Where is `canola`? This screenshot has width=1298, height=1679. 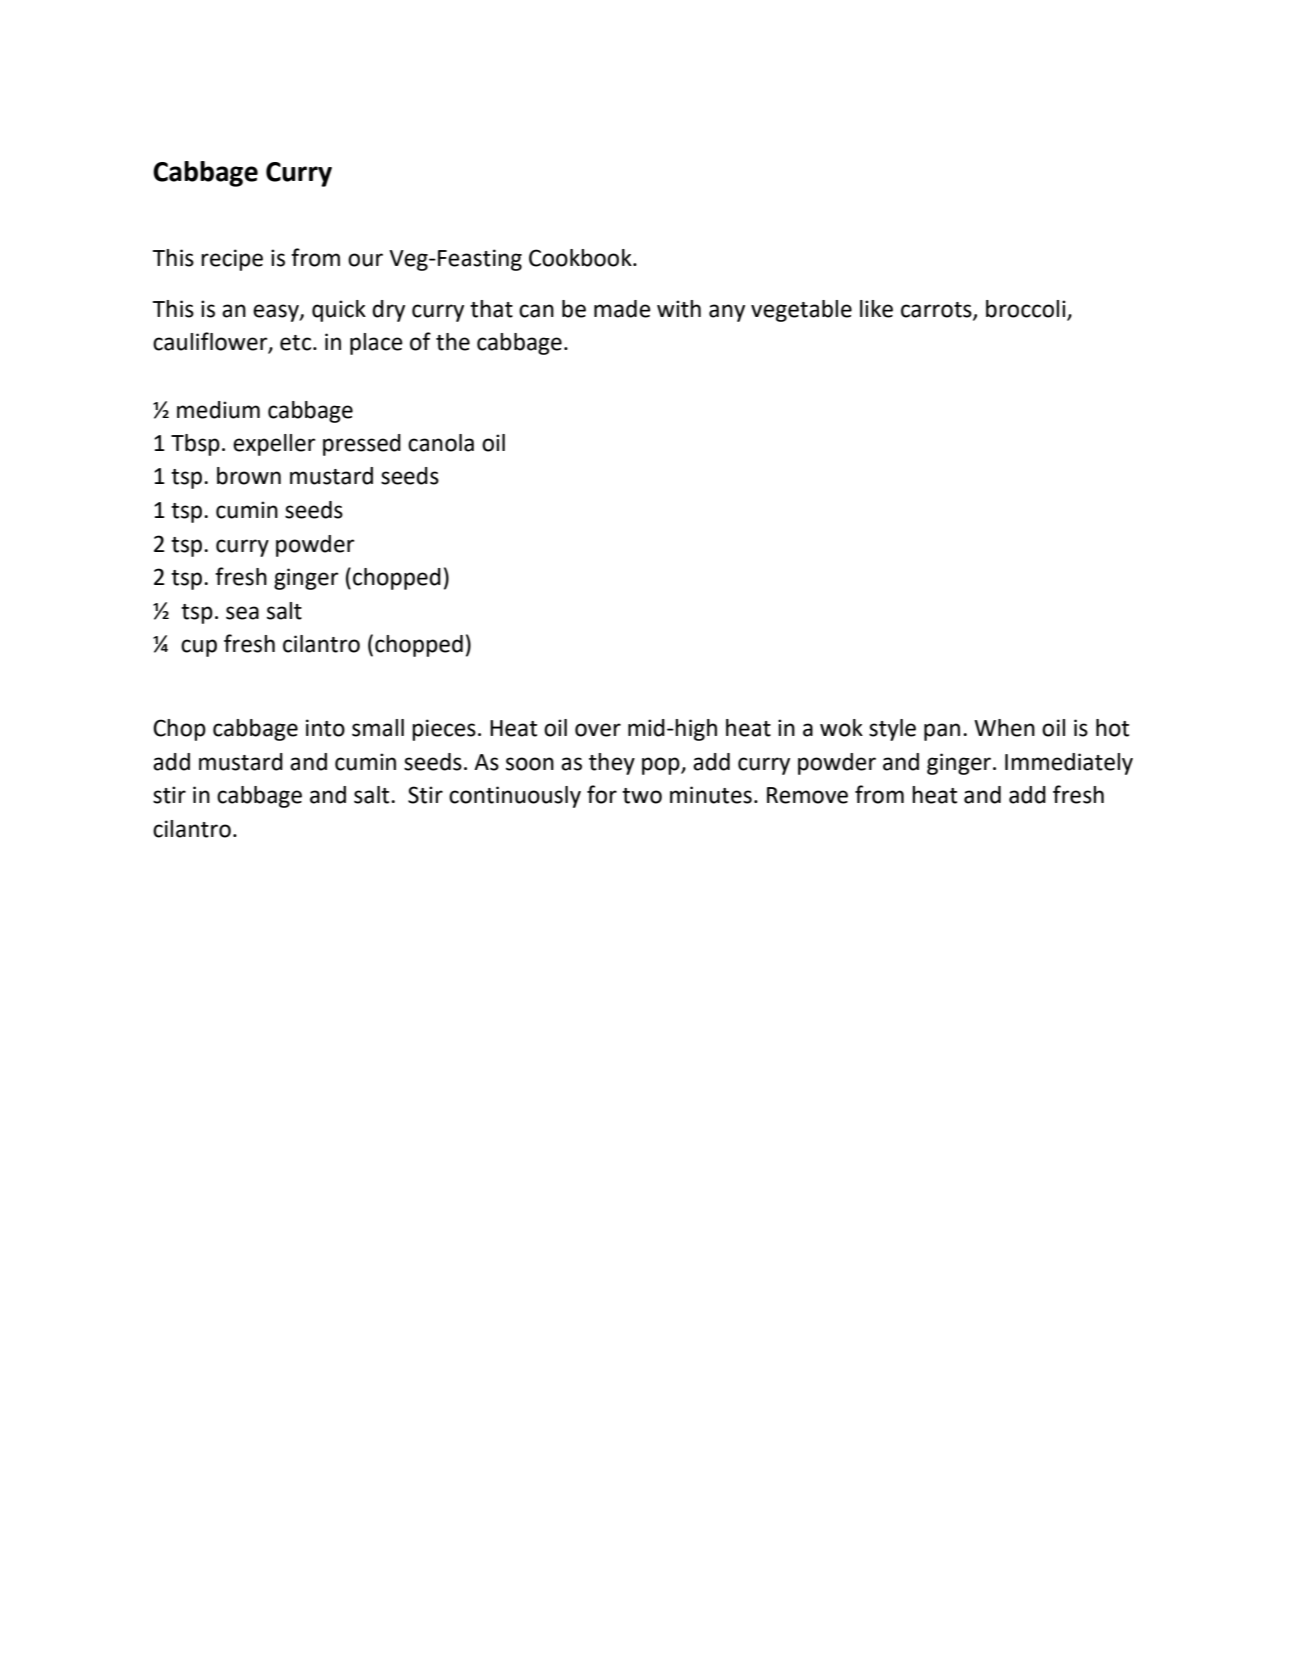 canola is located at coordinates (441, 443).
